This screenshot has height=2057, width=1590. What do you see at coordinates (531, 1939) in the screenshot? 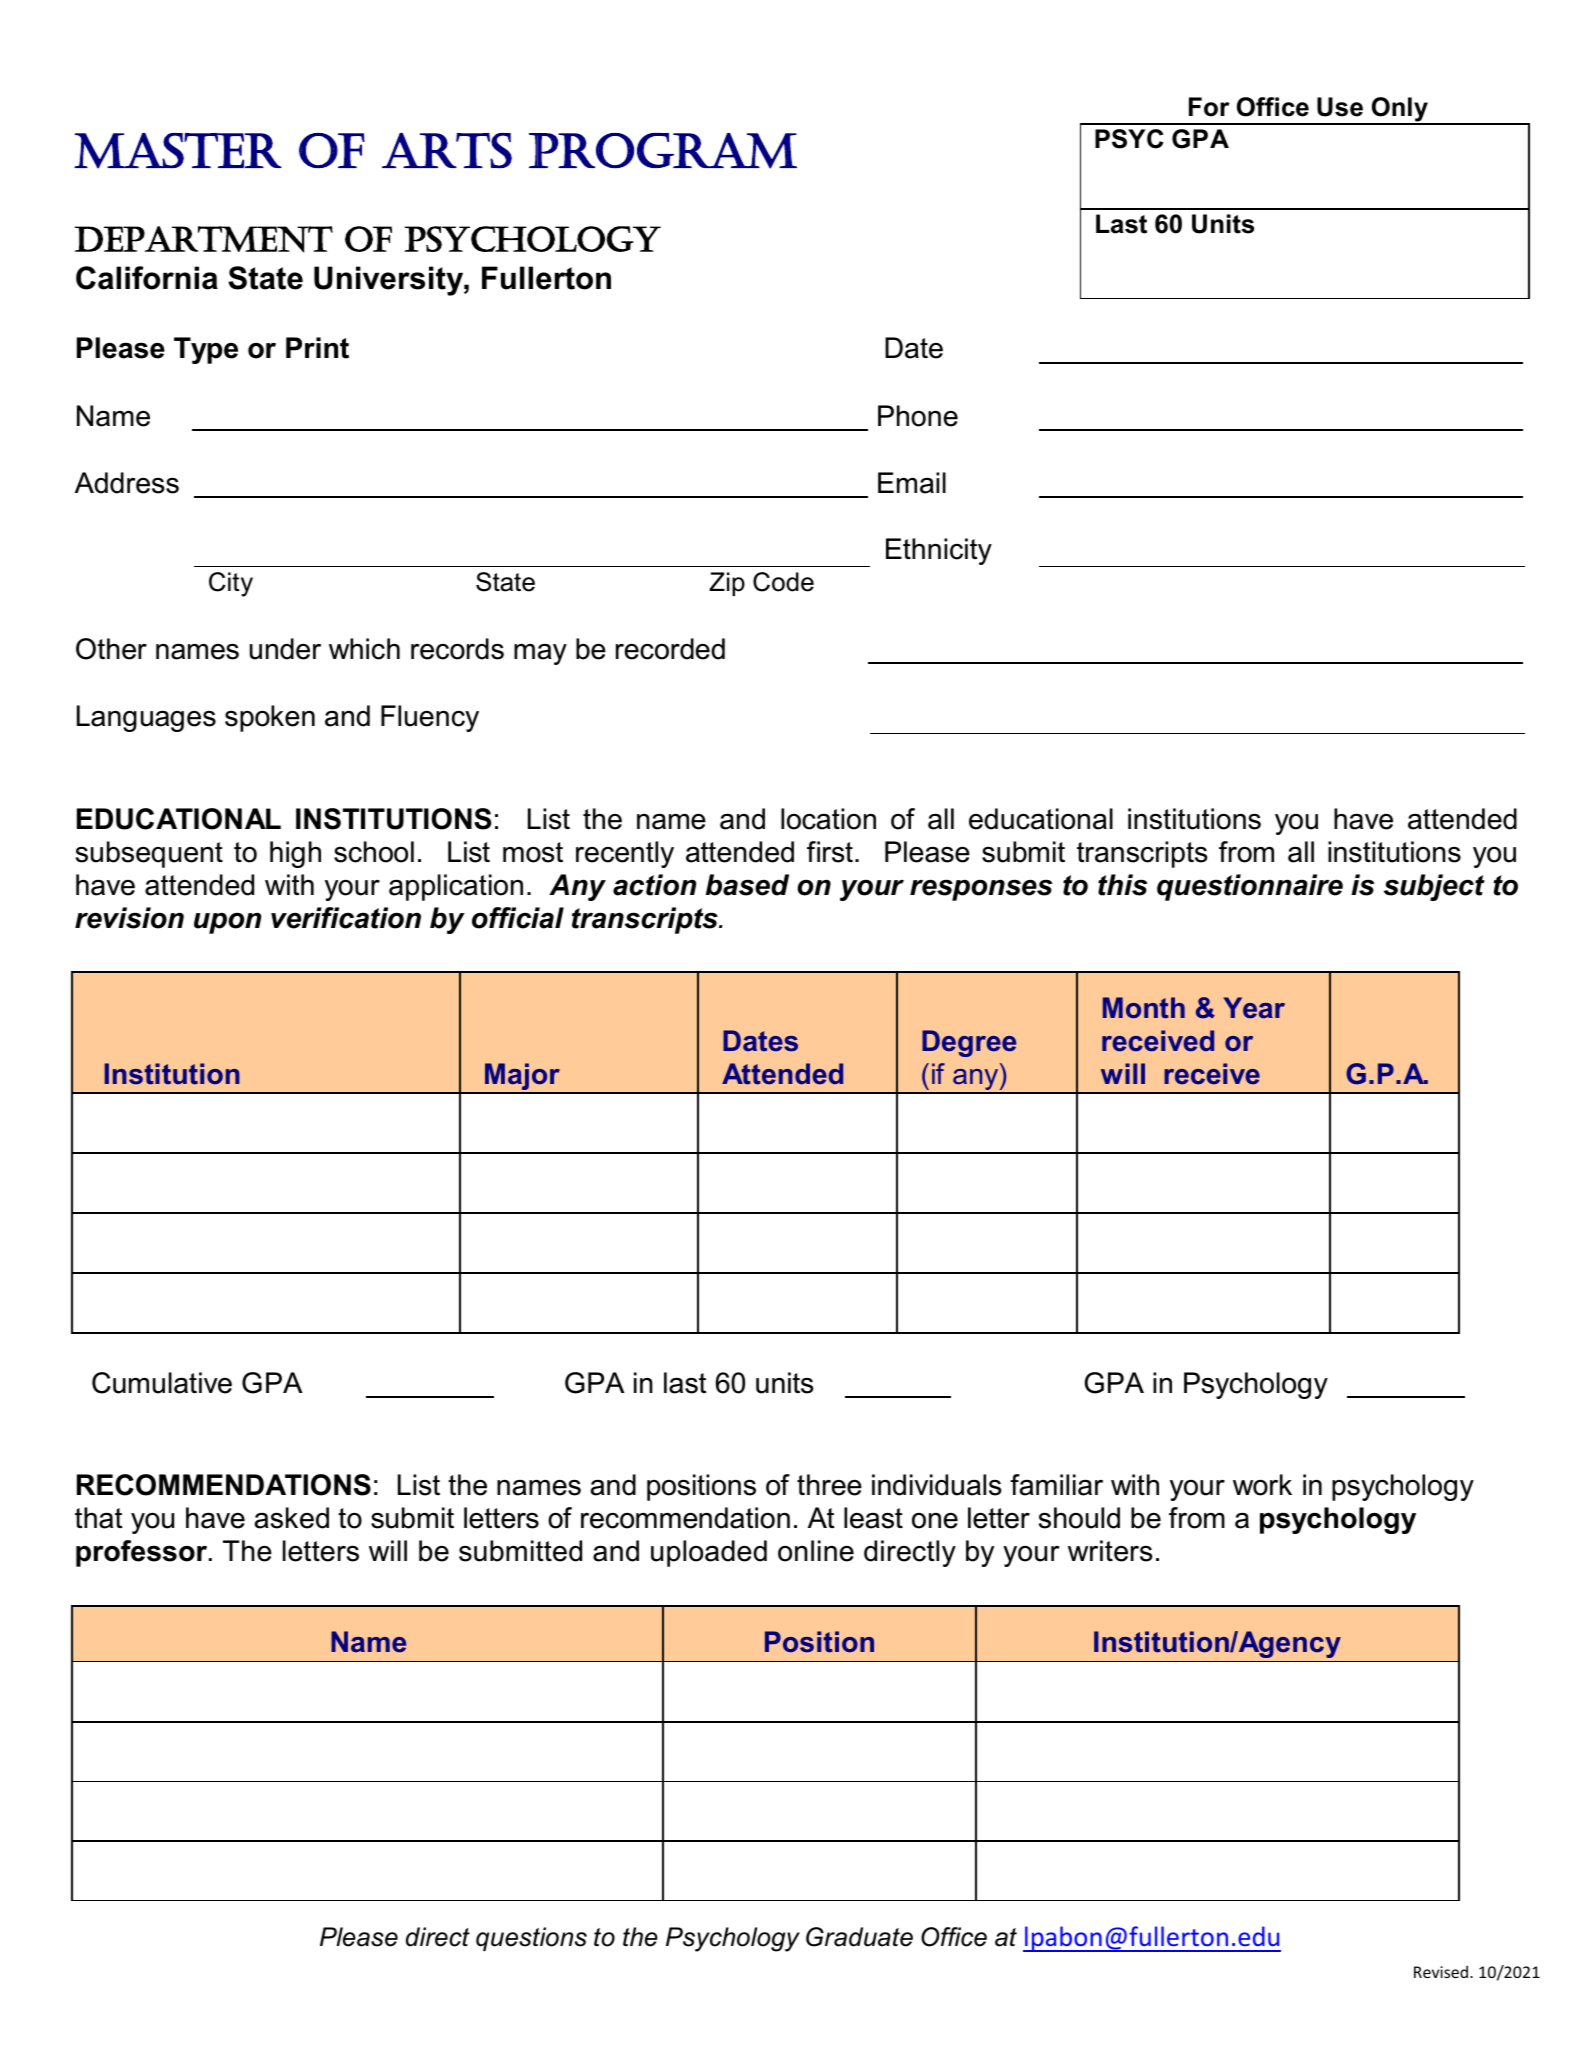
I see `questions` at bounding box center [531, 1939].
